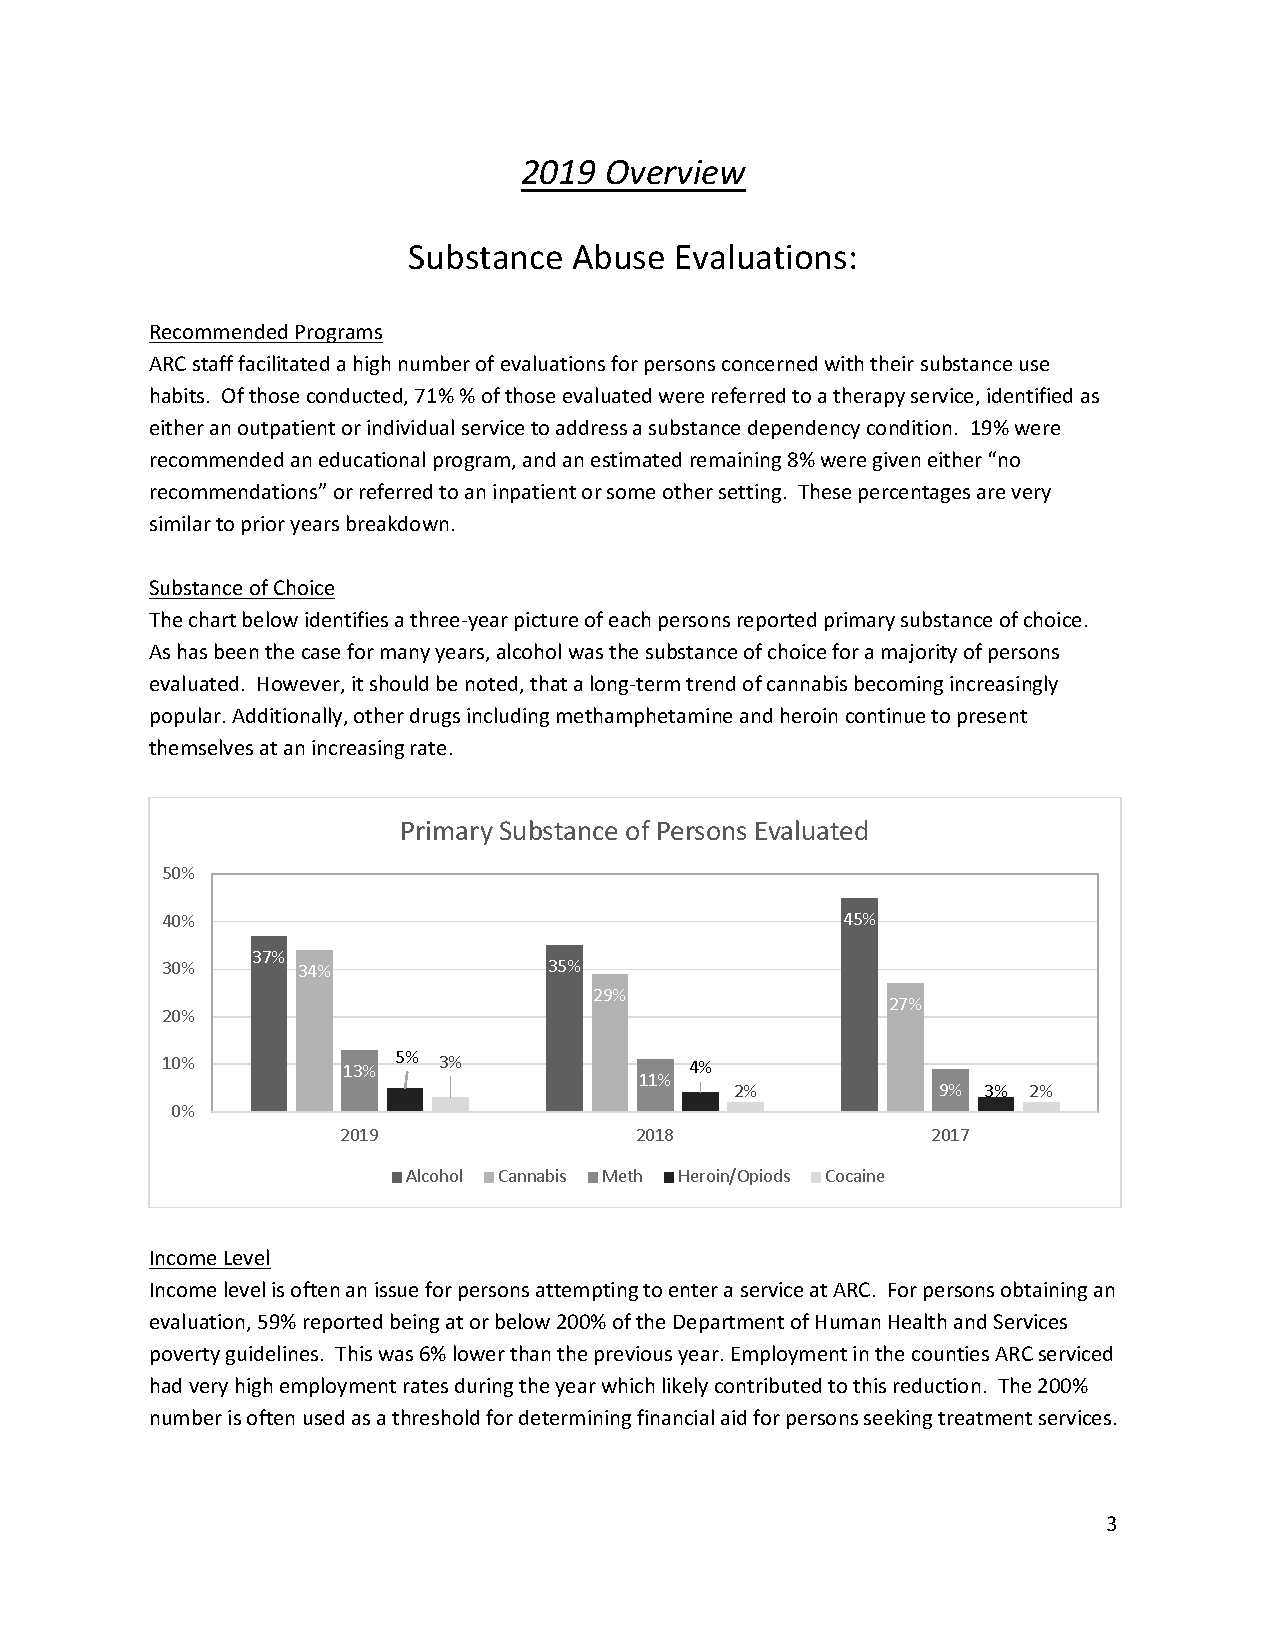 The width and height of the document is (1267, 1640). Describe the element at coordinates (272, 1355) in the document. I see `guidelines` at that location.
